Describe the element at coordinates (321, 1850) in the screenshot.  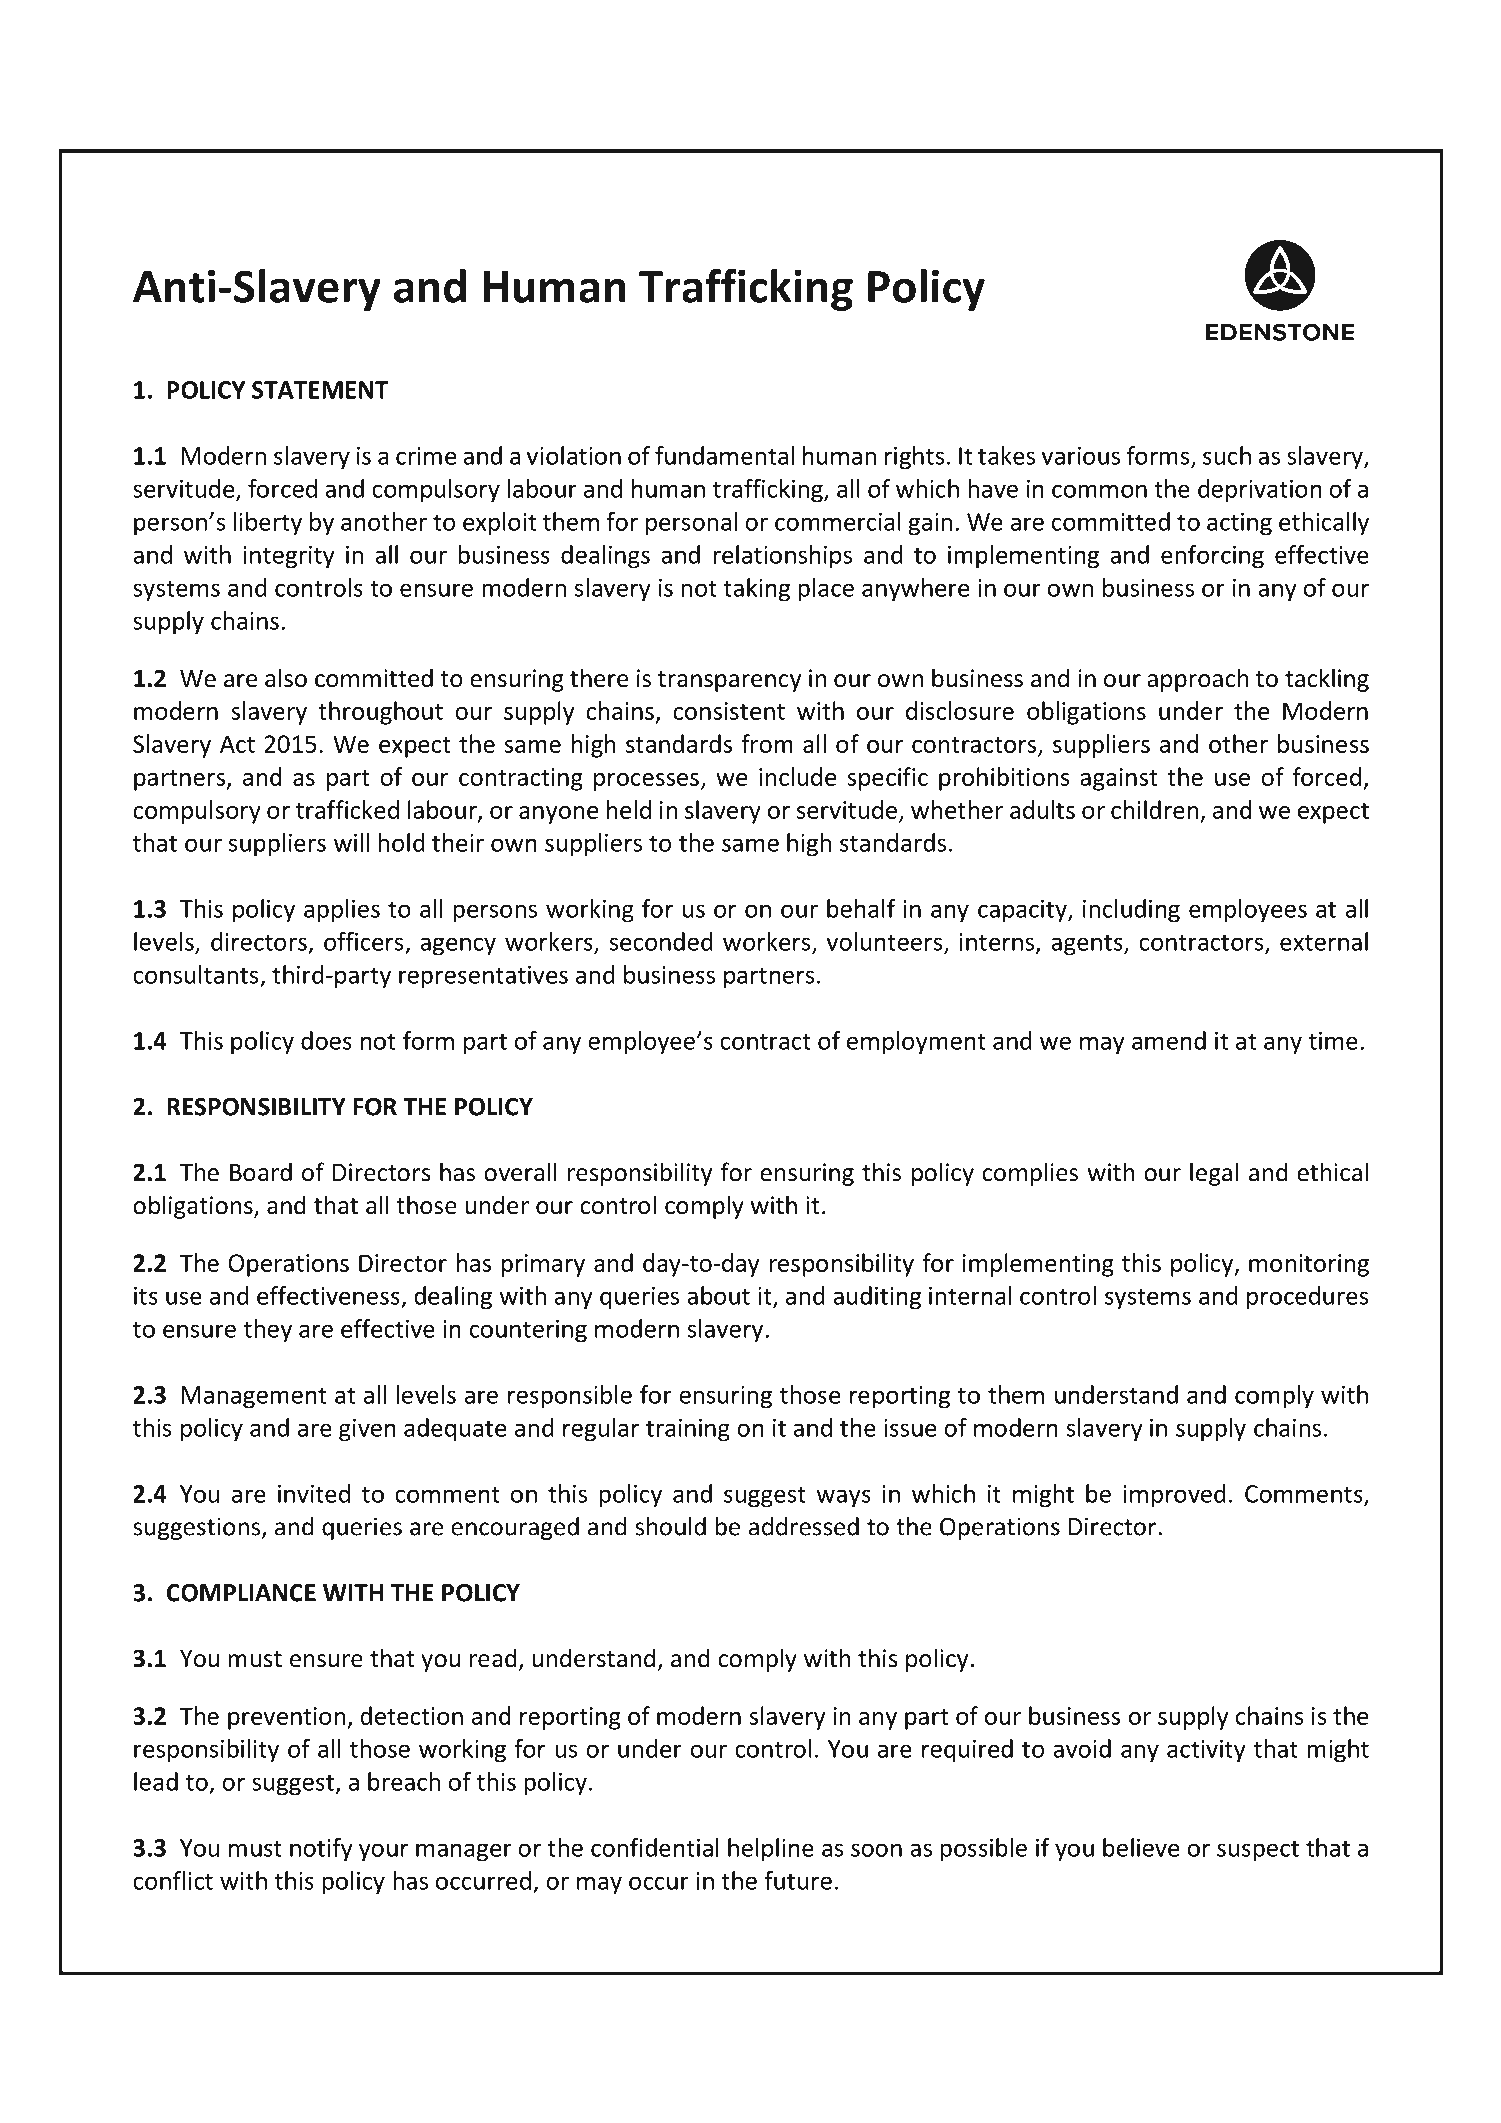
I see `notify` at that location.
